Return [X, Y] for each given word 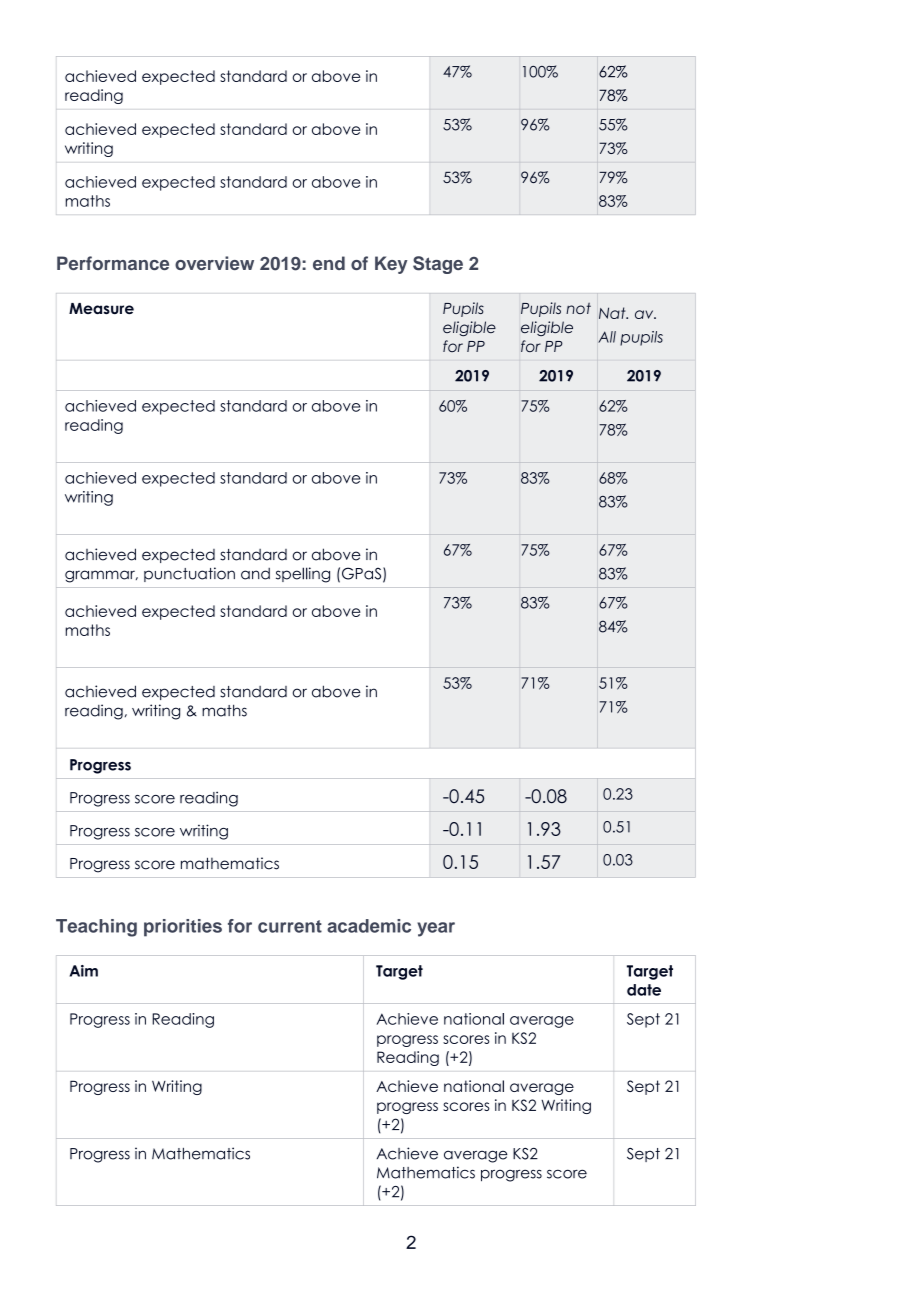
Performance [113, 263]
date [644, 990]
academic [369, 926]
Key [391, 265]
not [578, 308]
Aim [83, 971]
